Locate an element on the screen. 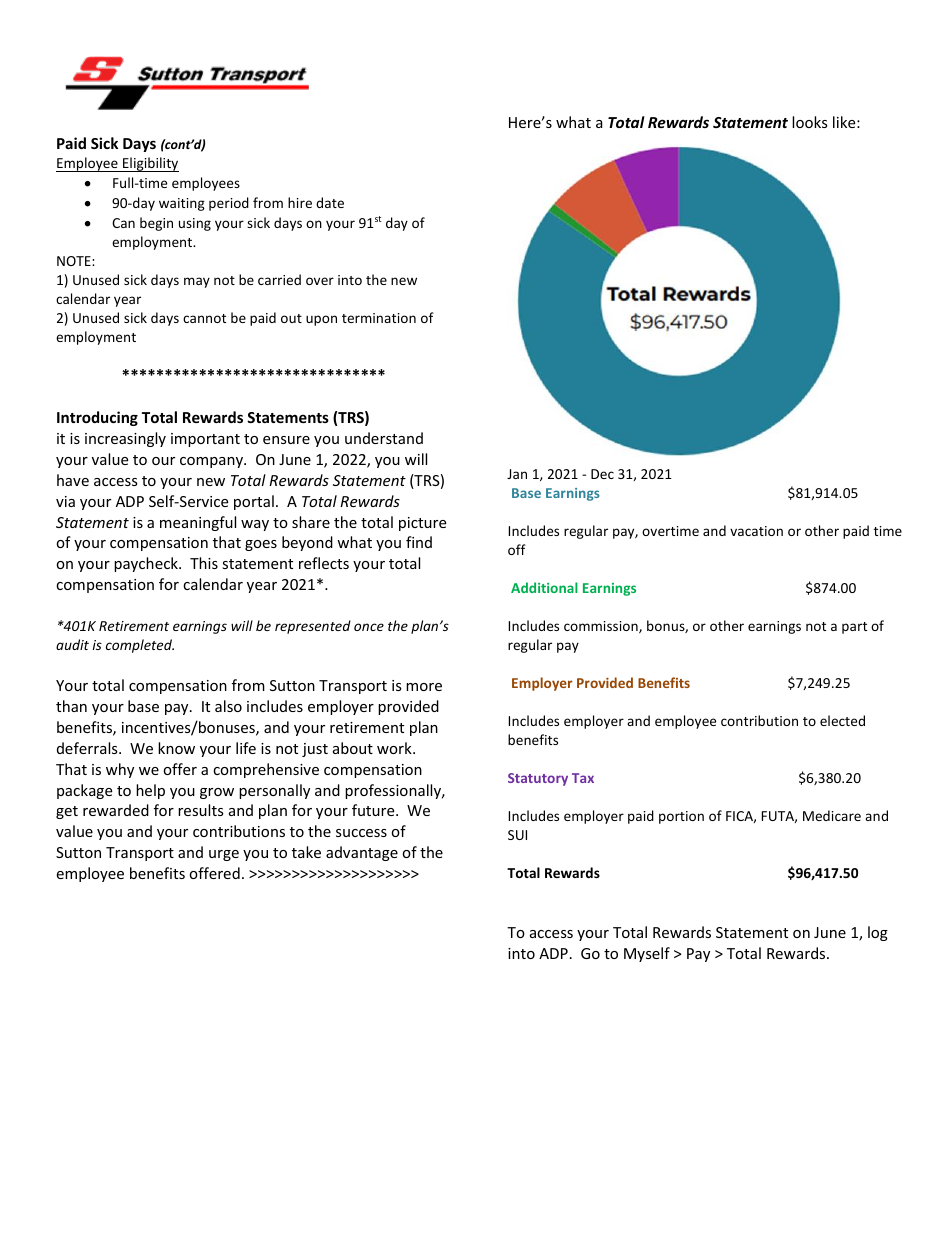  Dec is located at coordinates (602, 474).
